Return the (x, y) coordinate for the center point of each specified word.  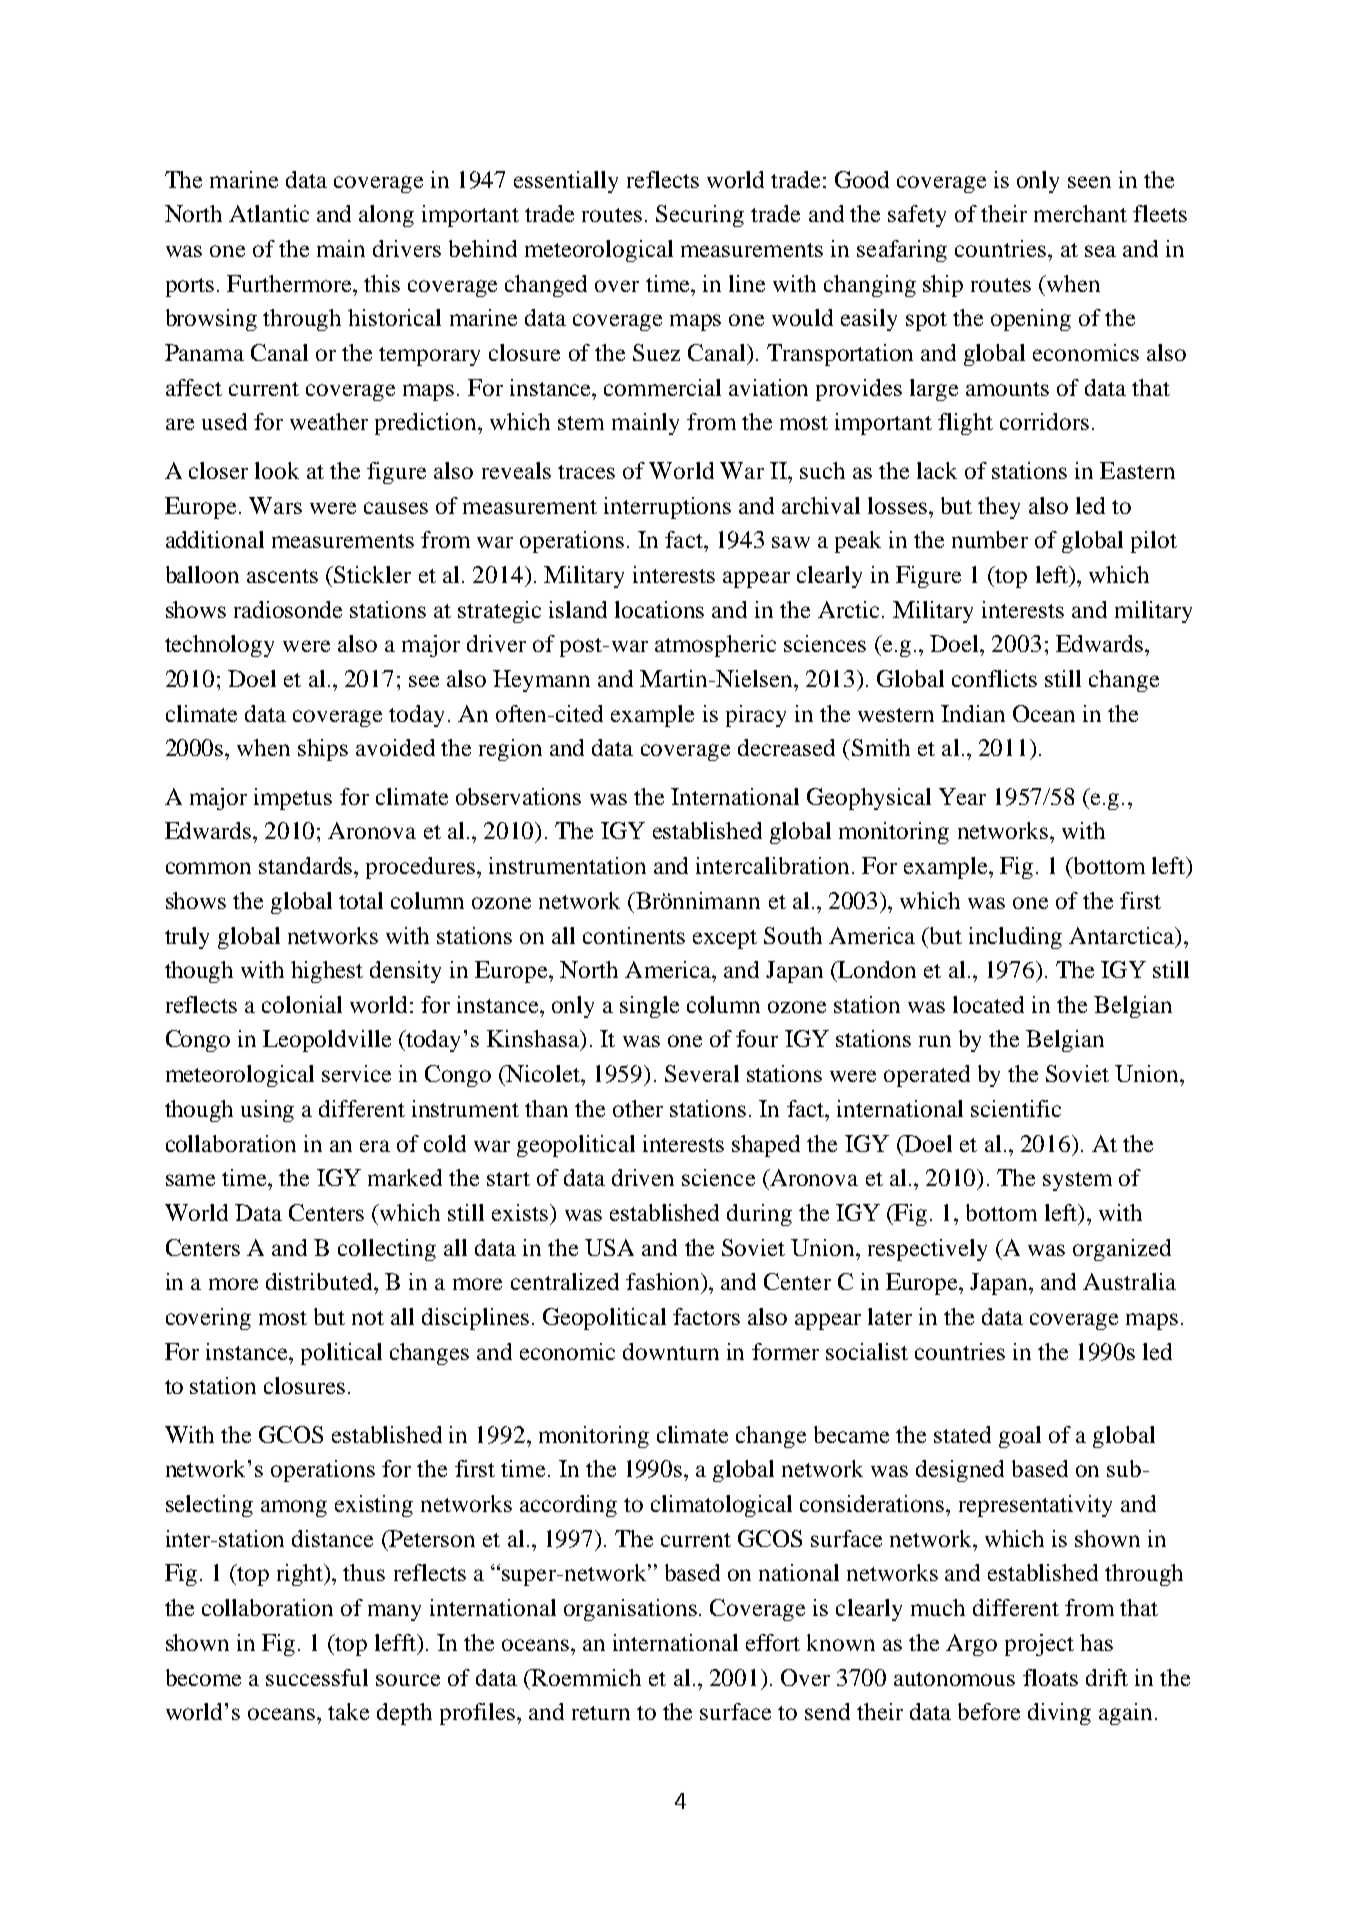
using (267, 1111)
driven (643, 1177)
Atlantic (269, 213)
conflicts (994, 678)
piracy (756, 716)
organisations (630, 1610)
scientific (1016, 1108)
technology (219, 646)
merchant (1080, 213)
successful (317, 1677)
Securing (700, 216)
